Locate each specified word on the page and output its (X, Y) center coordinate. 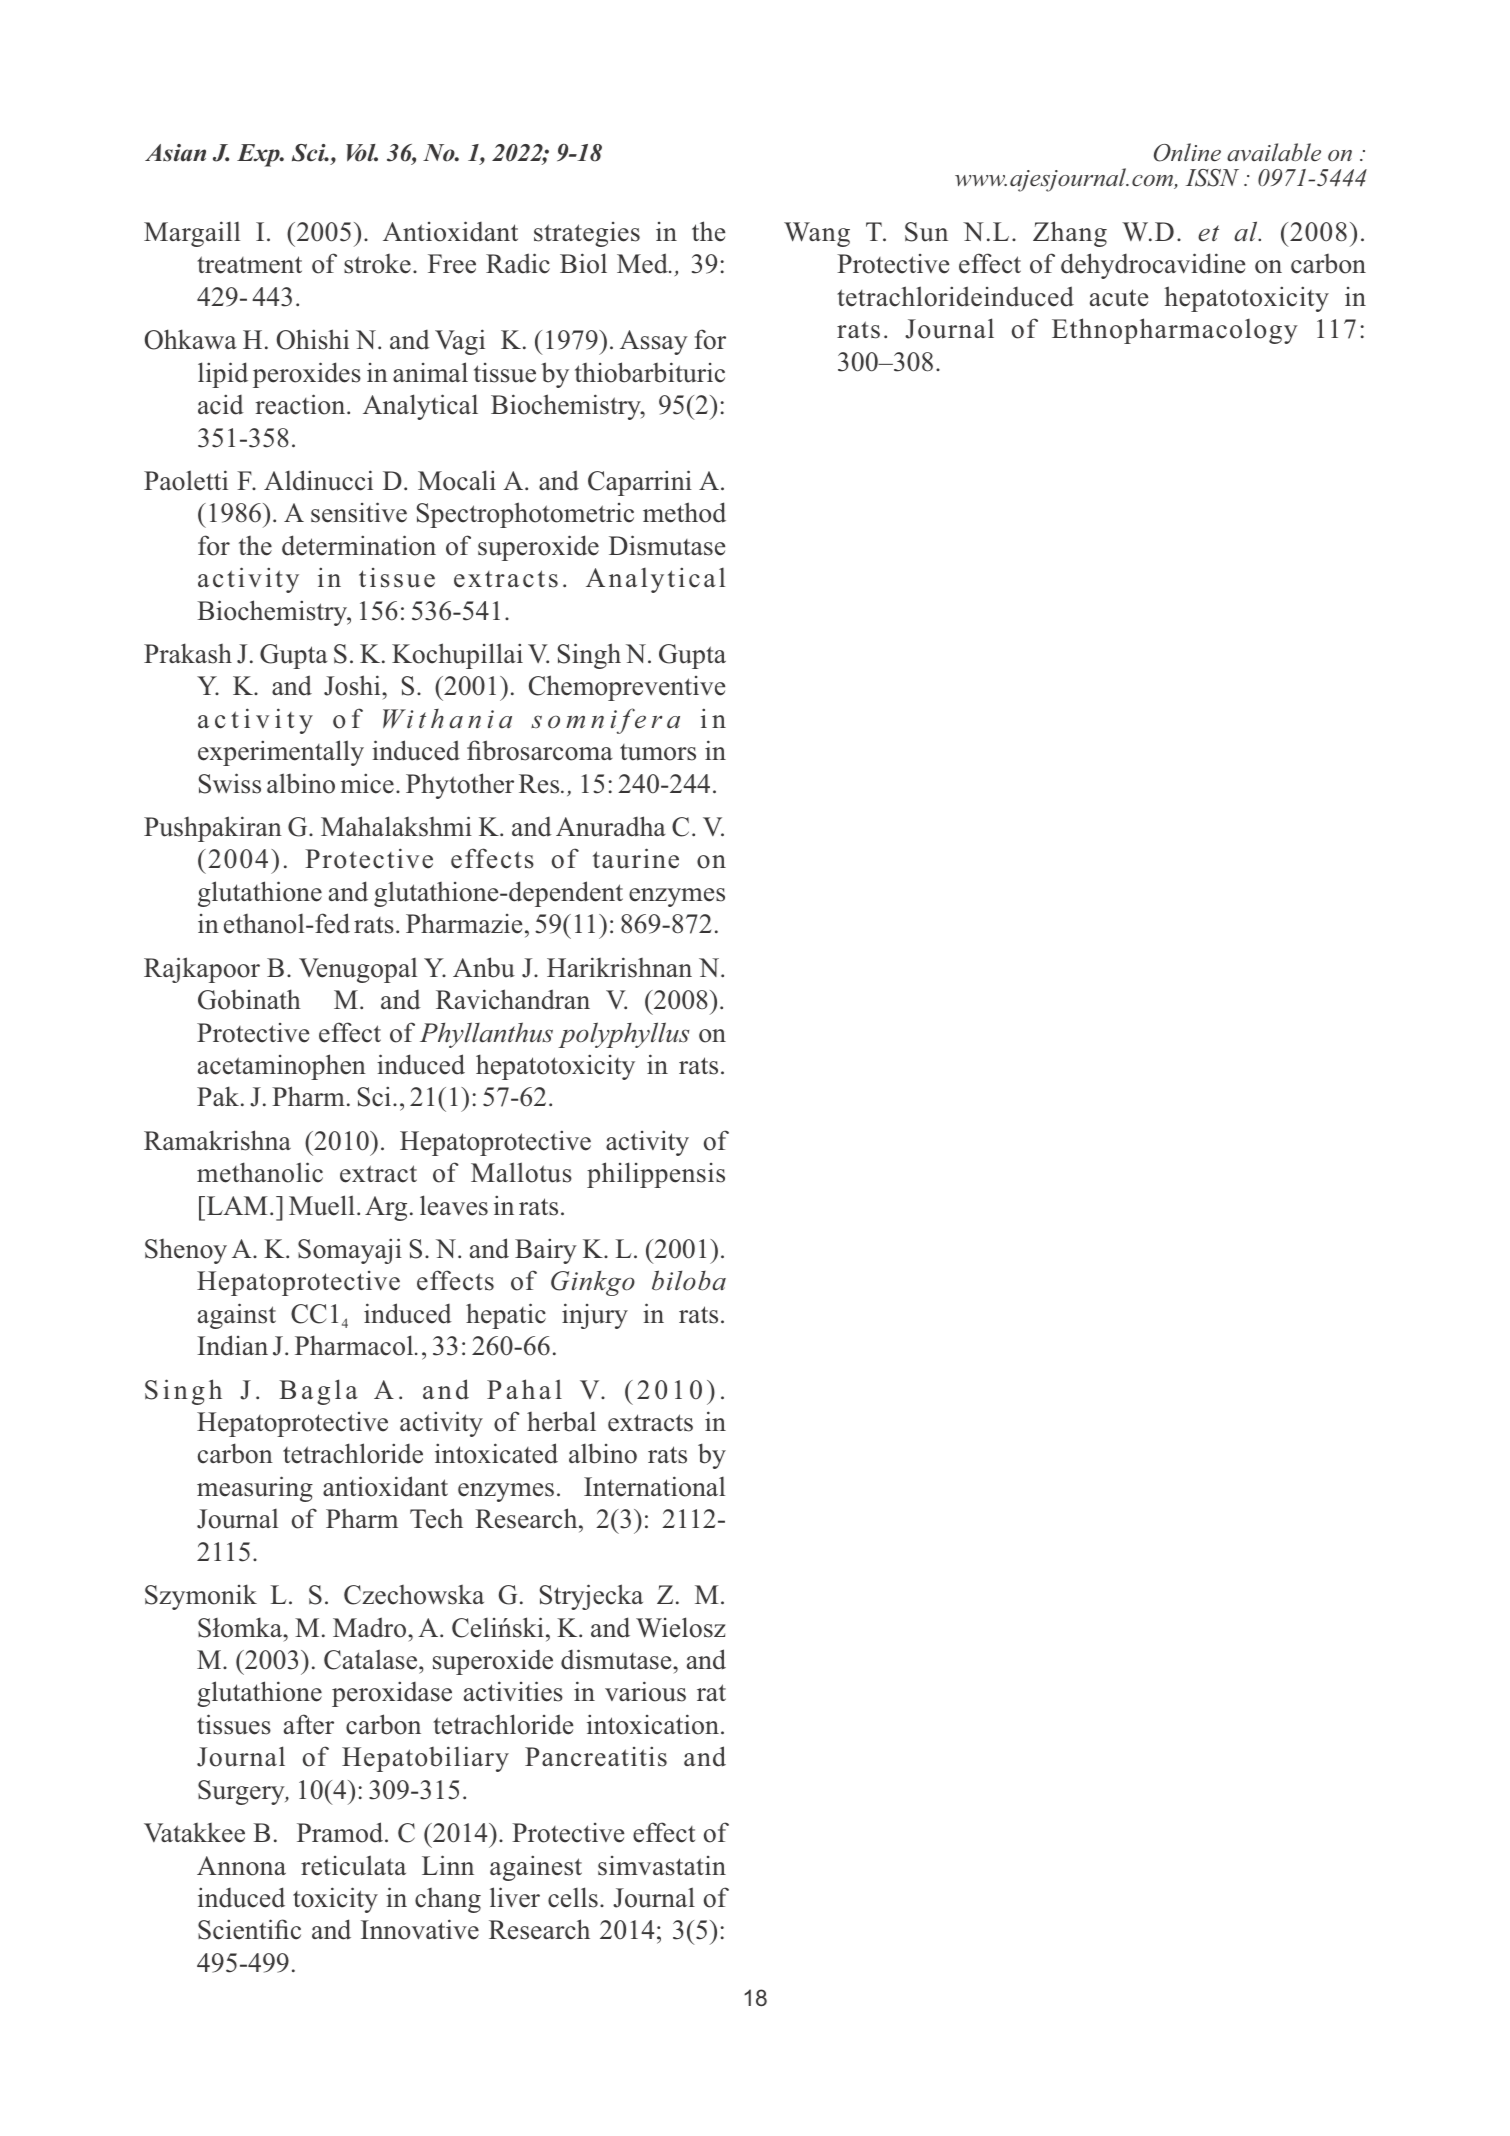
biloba (689, 1280)
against (237, 1316)
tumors (658, 752)
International (654, 1486)
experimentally (281, 753)
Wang (817, 234)
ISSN (1212, 178)
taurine (636, 858)
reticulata (353, 1865)
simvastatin (662, 1866)
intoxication (653, 1724)
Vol (362, 153)
